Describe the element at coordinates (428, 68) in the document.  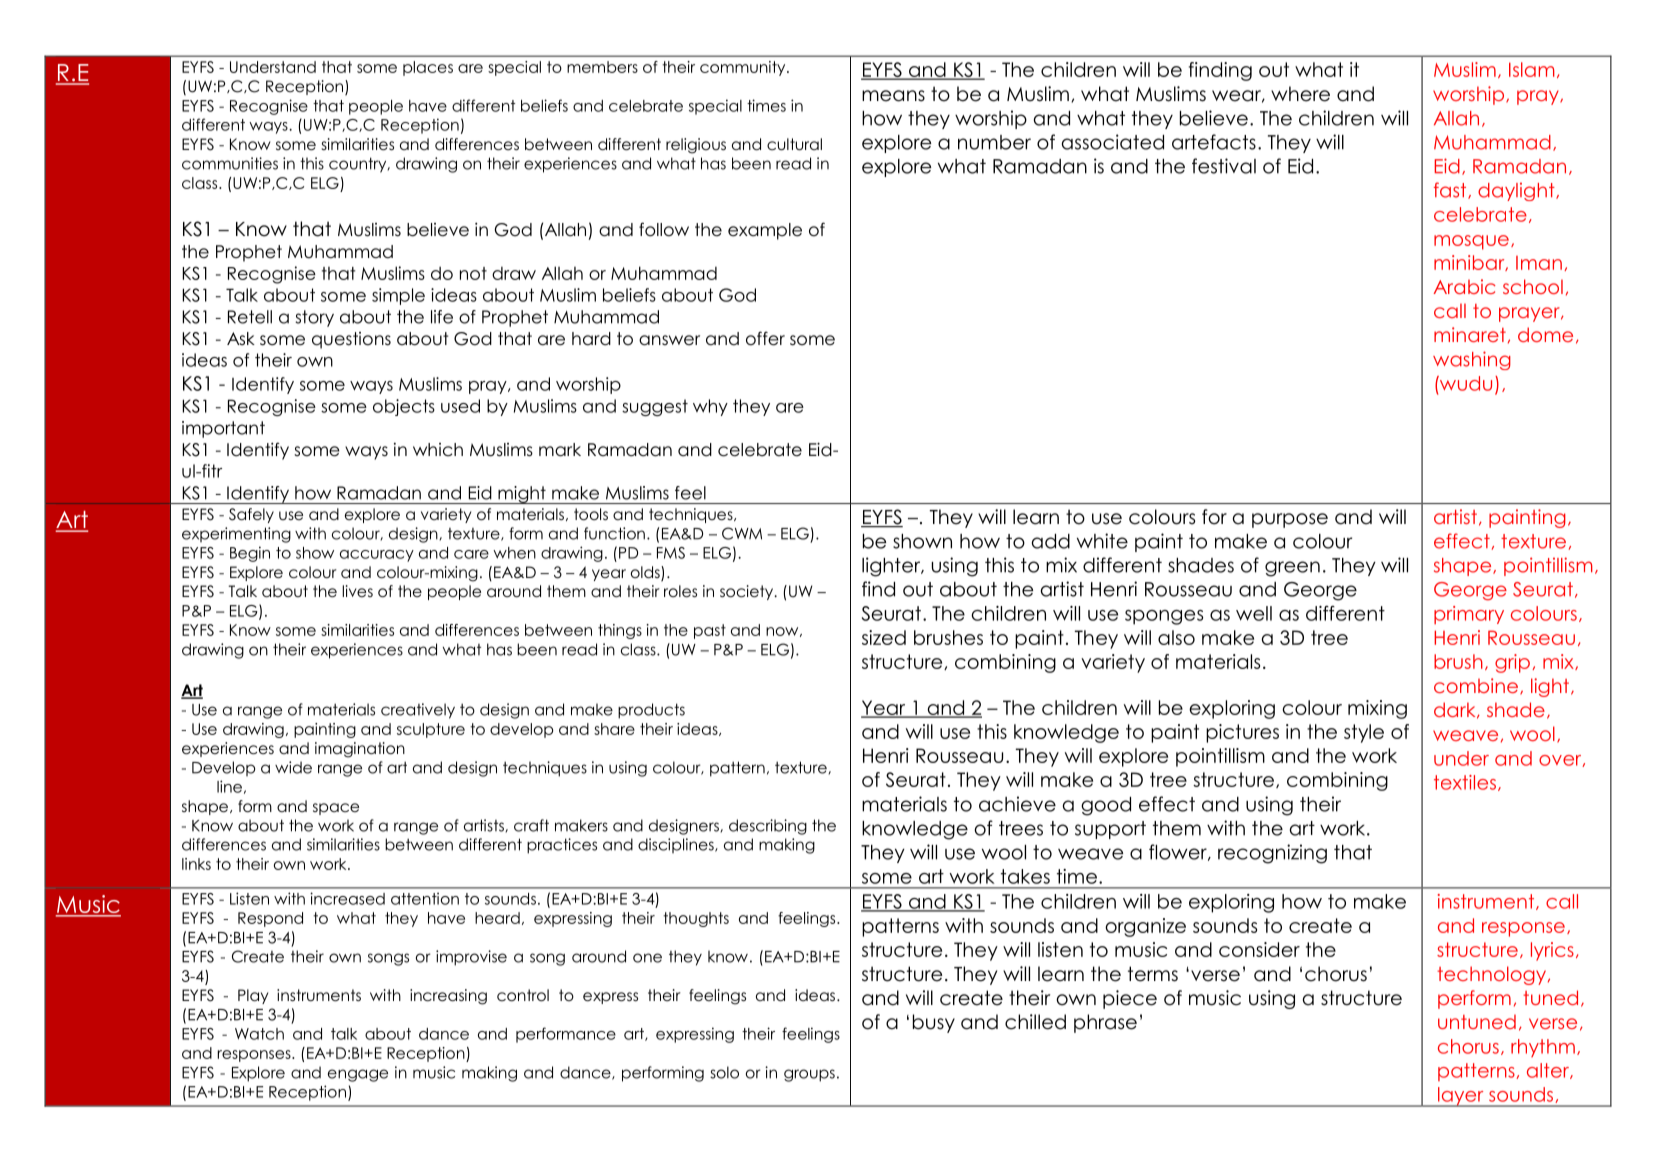
I see `places` at that location.
